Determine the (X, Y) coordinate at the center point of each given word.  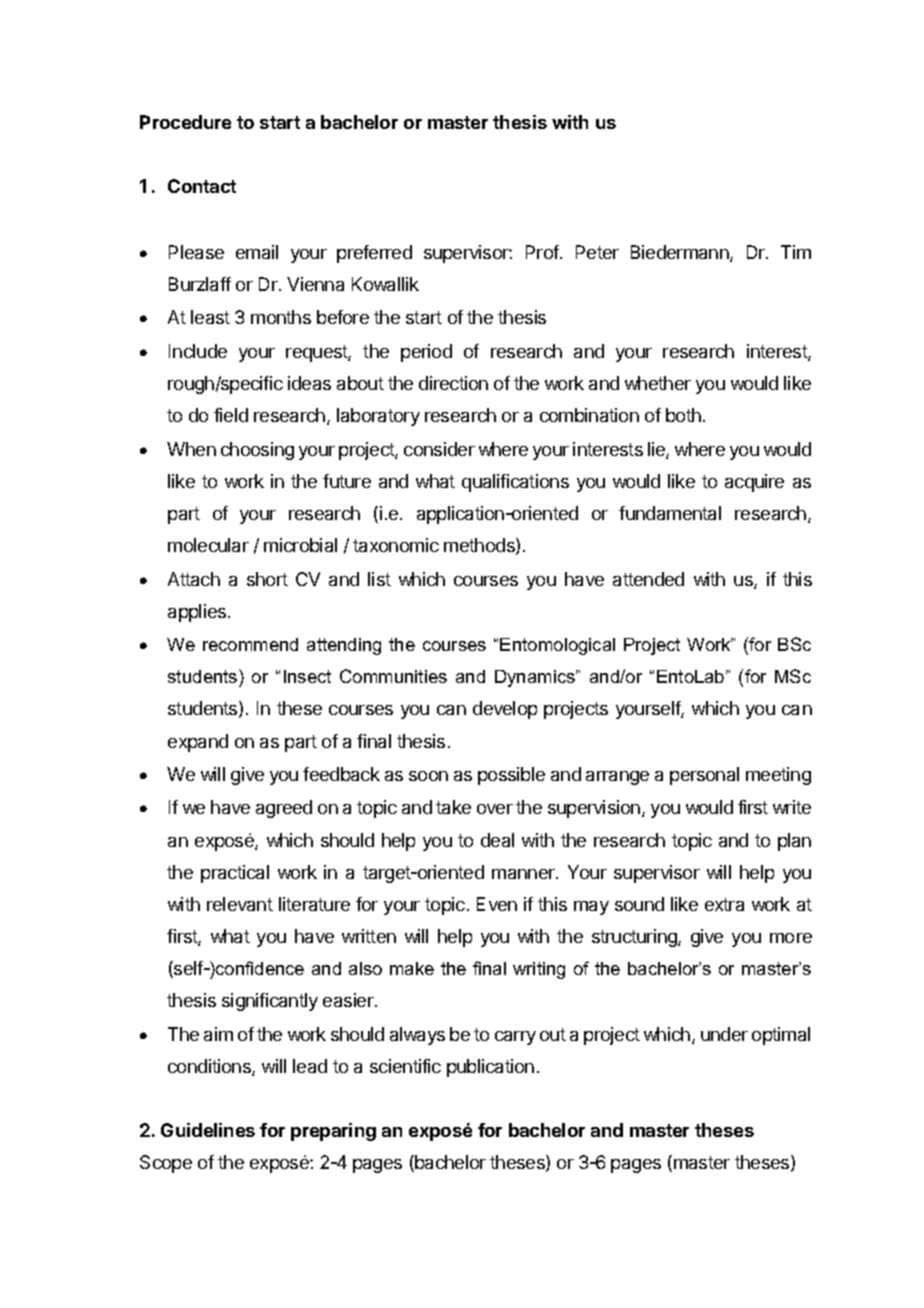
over (495, 809)
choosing (257, 451)
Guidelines (208, 1130)
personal (704, 776)
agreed (284, 809)
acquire (754, 483)
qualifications (515, 483)
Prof (543, 252)
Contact (202, 186)
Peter (597, 252)
